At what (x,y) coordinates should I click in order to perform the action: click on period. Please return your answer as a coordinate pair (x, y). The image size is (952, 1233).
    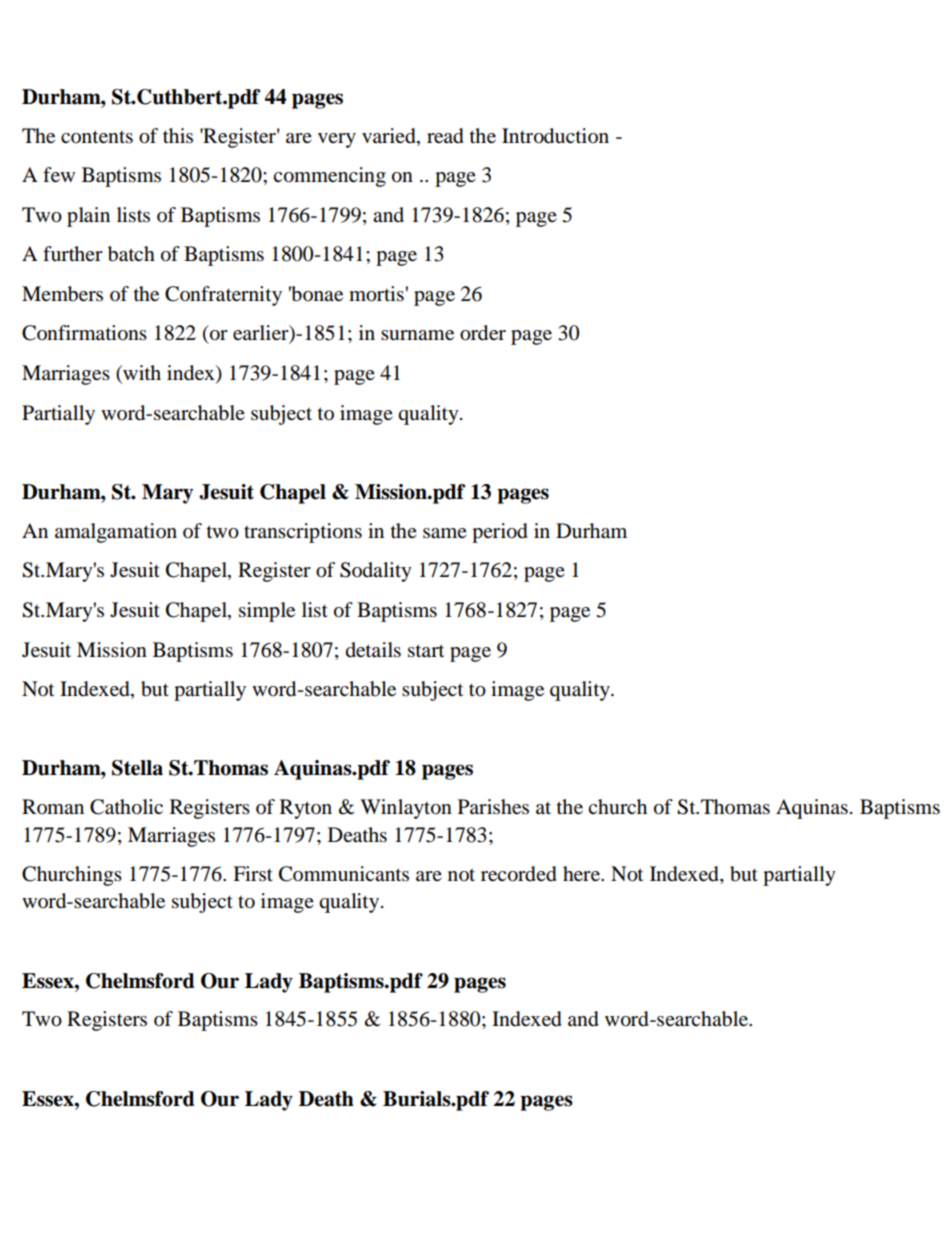
    Looking at the image, I should click on (500, 533).
